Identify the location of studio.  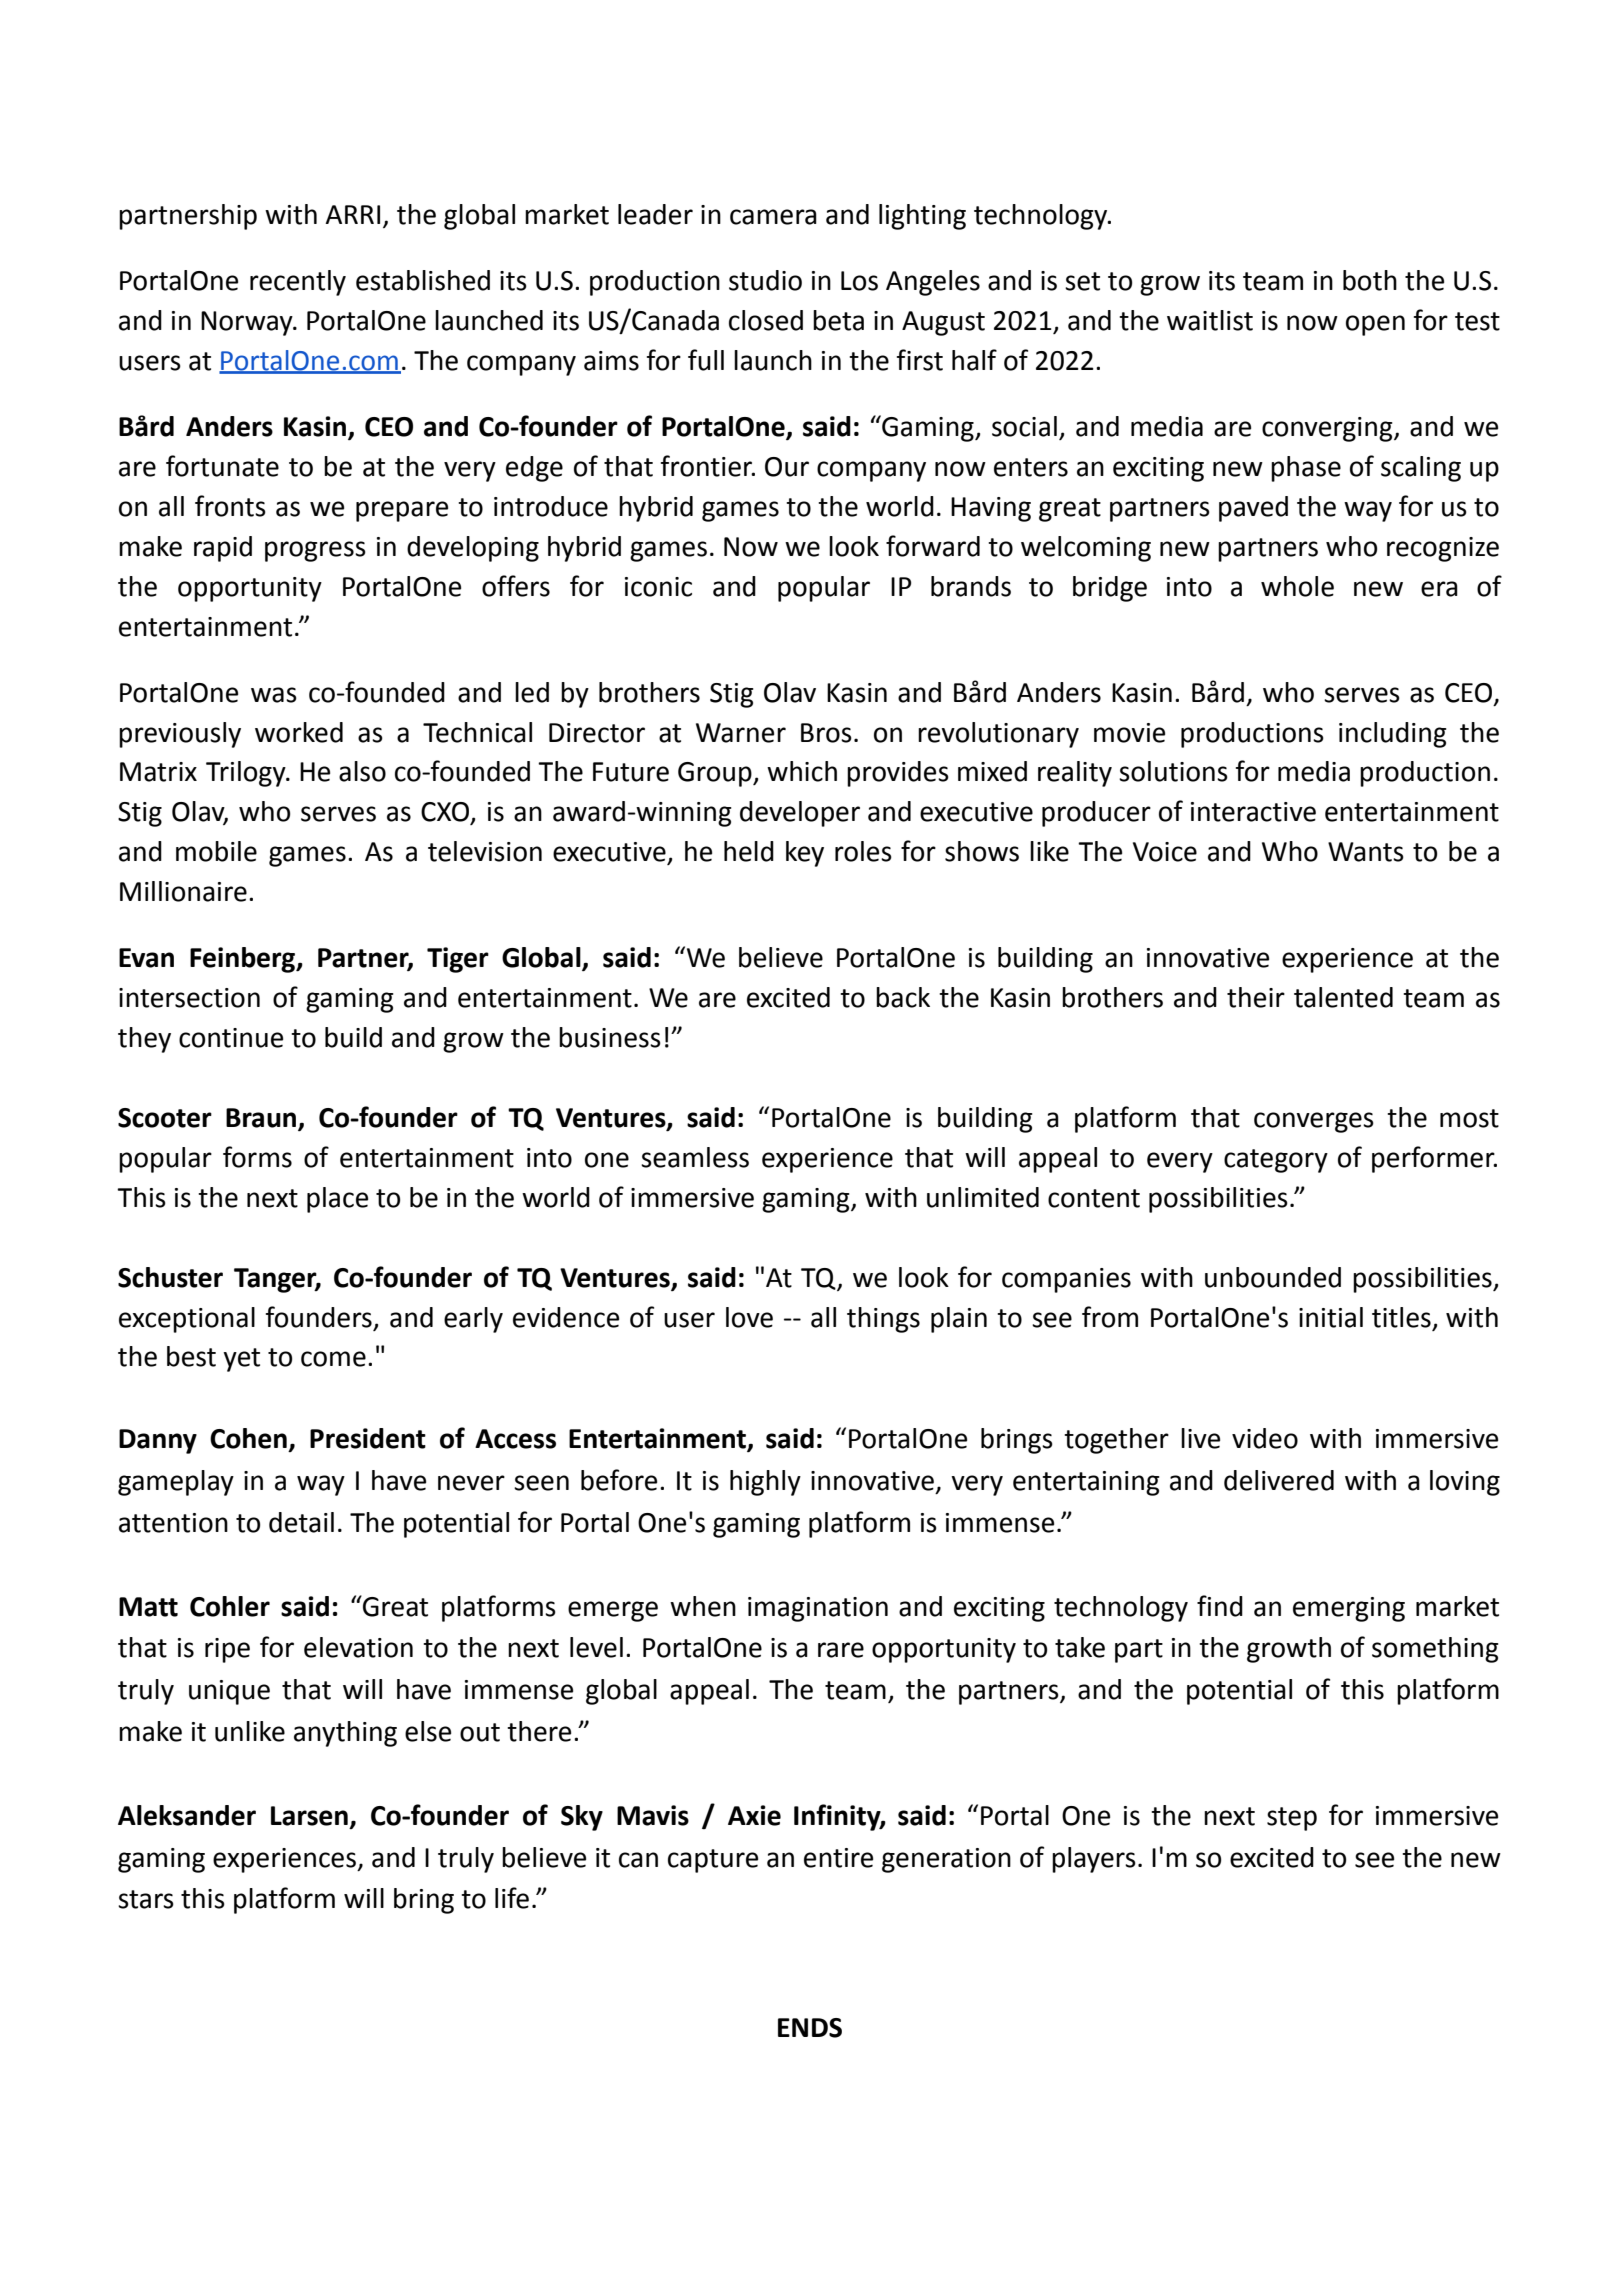
(765, 280).
